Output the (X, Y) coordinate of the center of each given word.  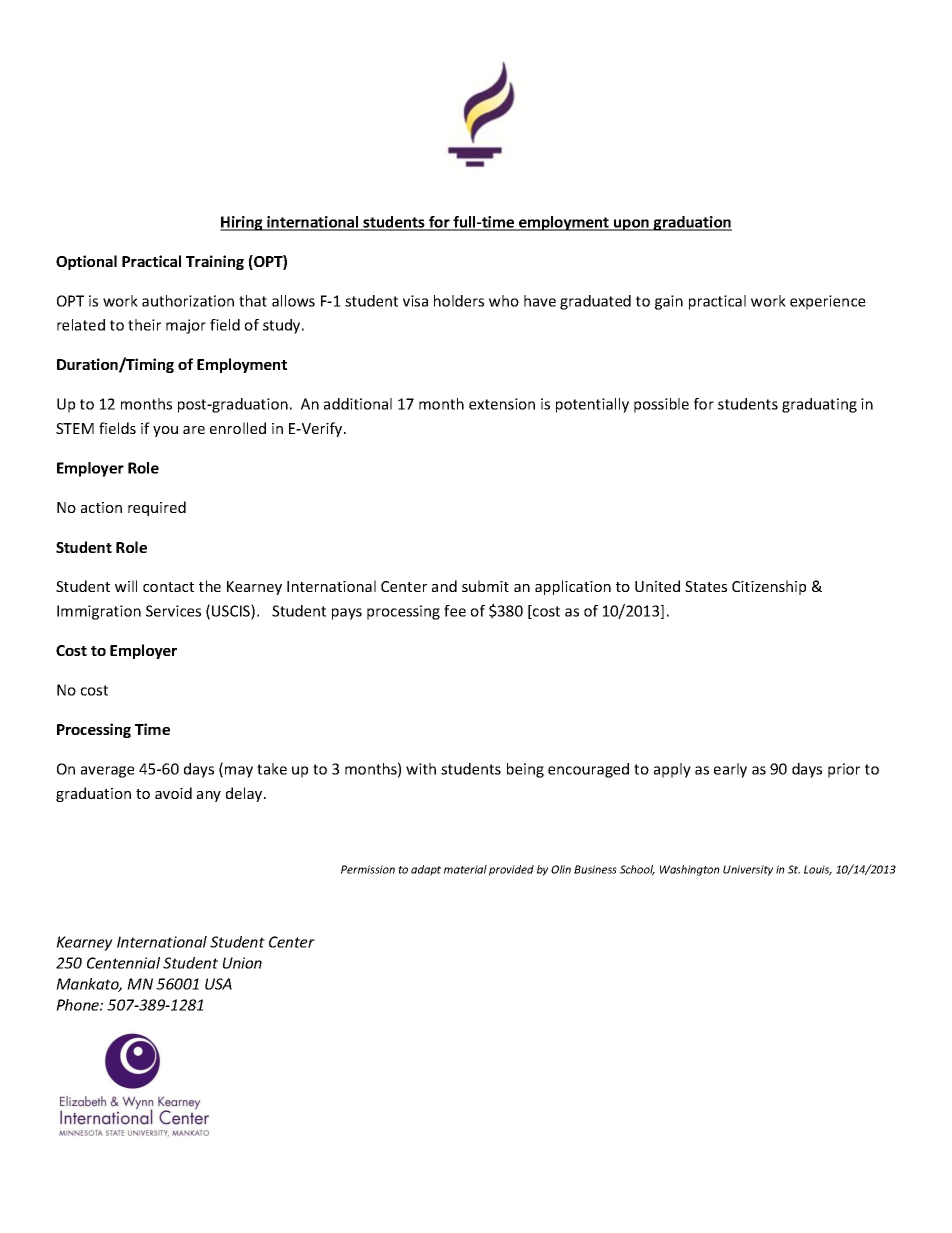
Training (215, 262)
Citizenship (769, 587)
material (465, 869)
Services (173, 611)
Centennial (123, 963)
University (748, 870)
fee (455, 611)
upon (631, 225)
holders (459, 301)
